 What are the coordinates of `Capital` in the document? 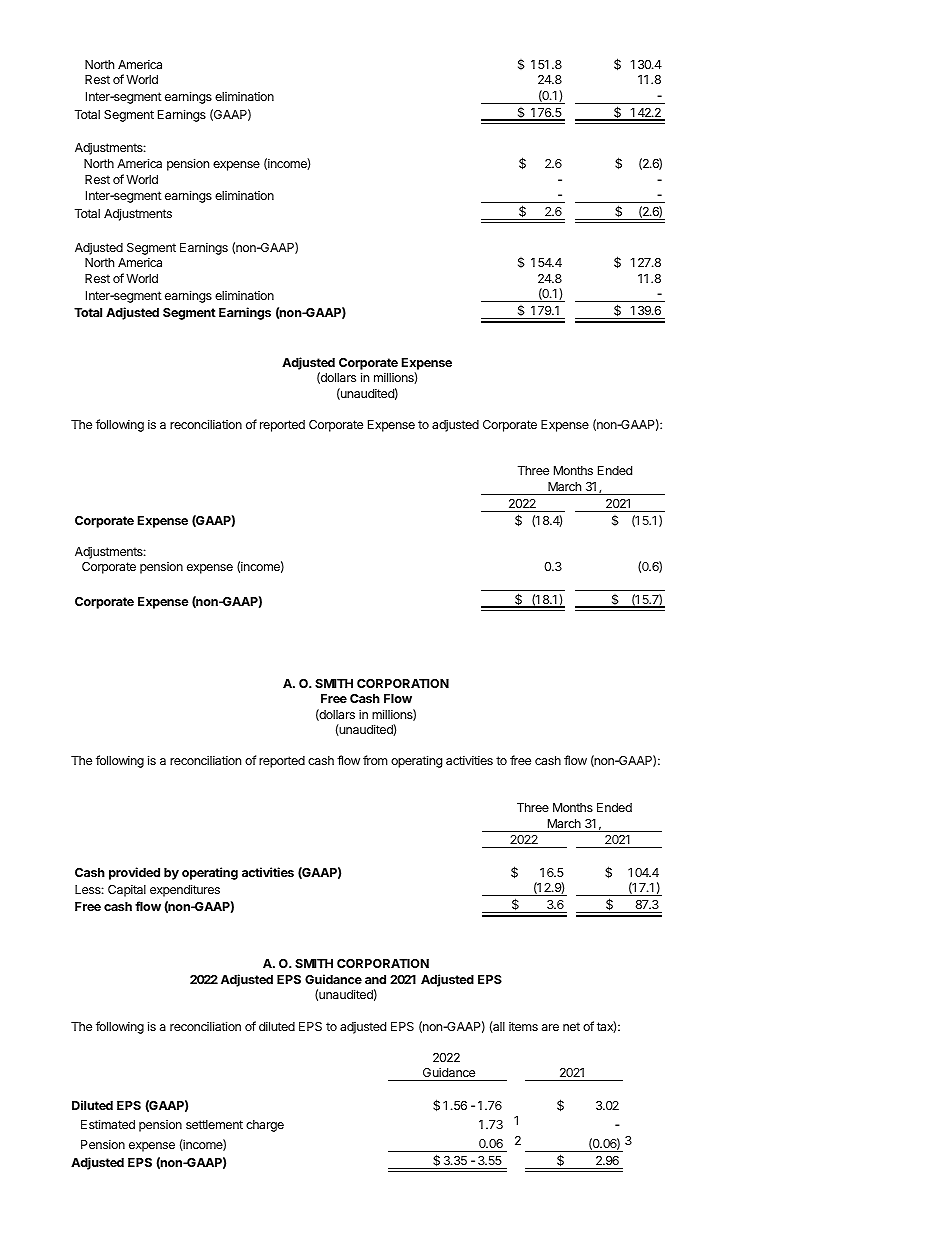 It's located at (127, 890).
